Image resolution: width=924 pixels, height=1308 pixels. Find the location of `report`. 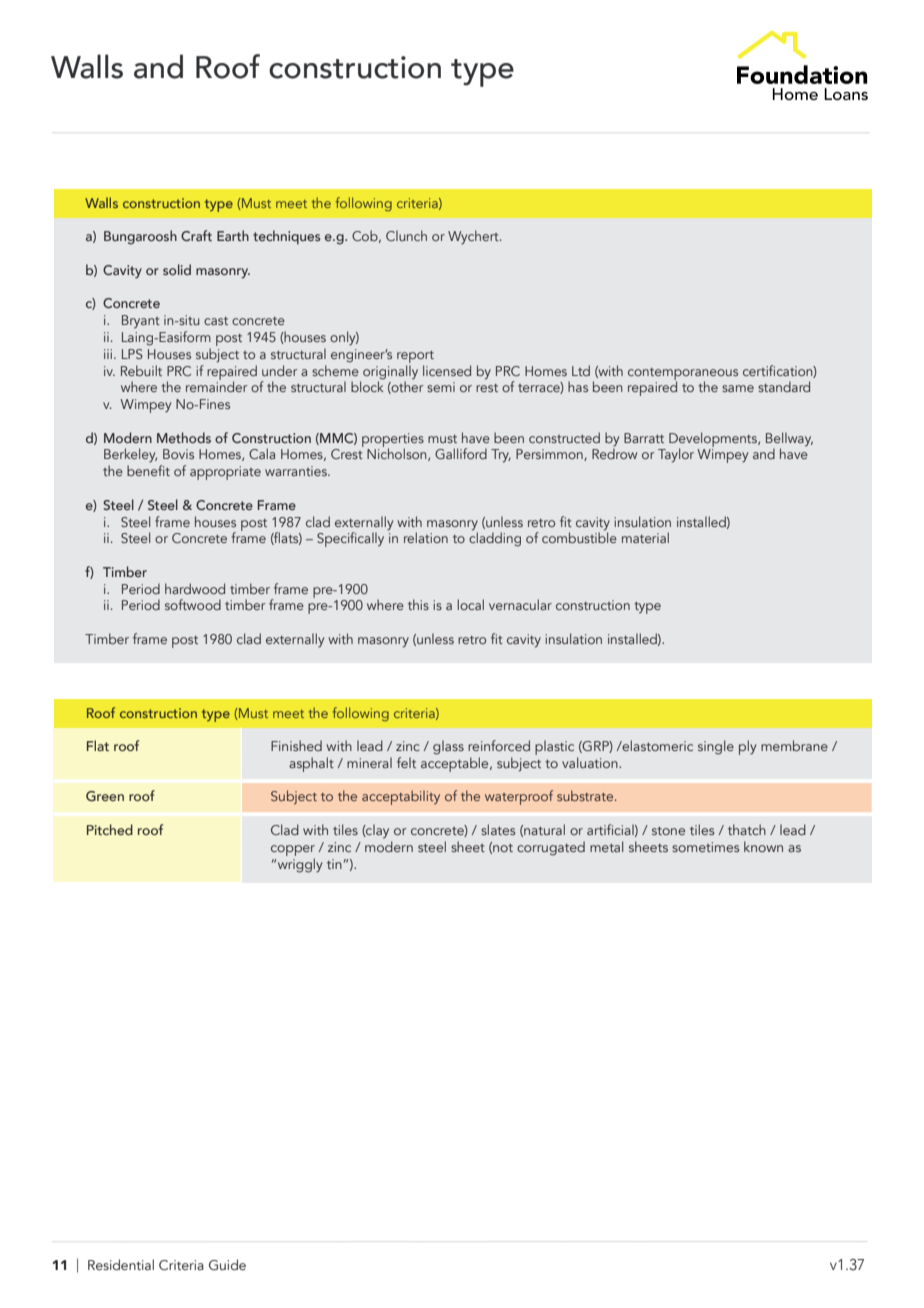

report is located at coordinates (415, 357).
